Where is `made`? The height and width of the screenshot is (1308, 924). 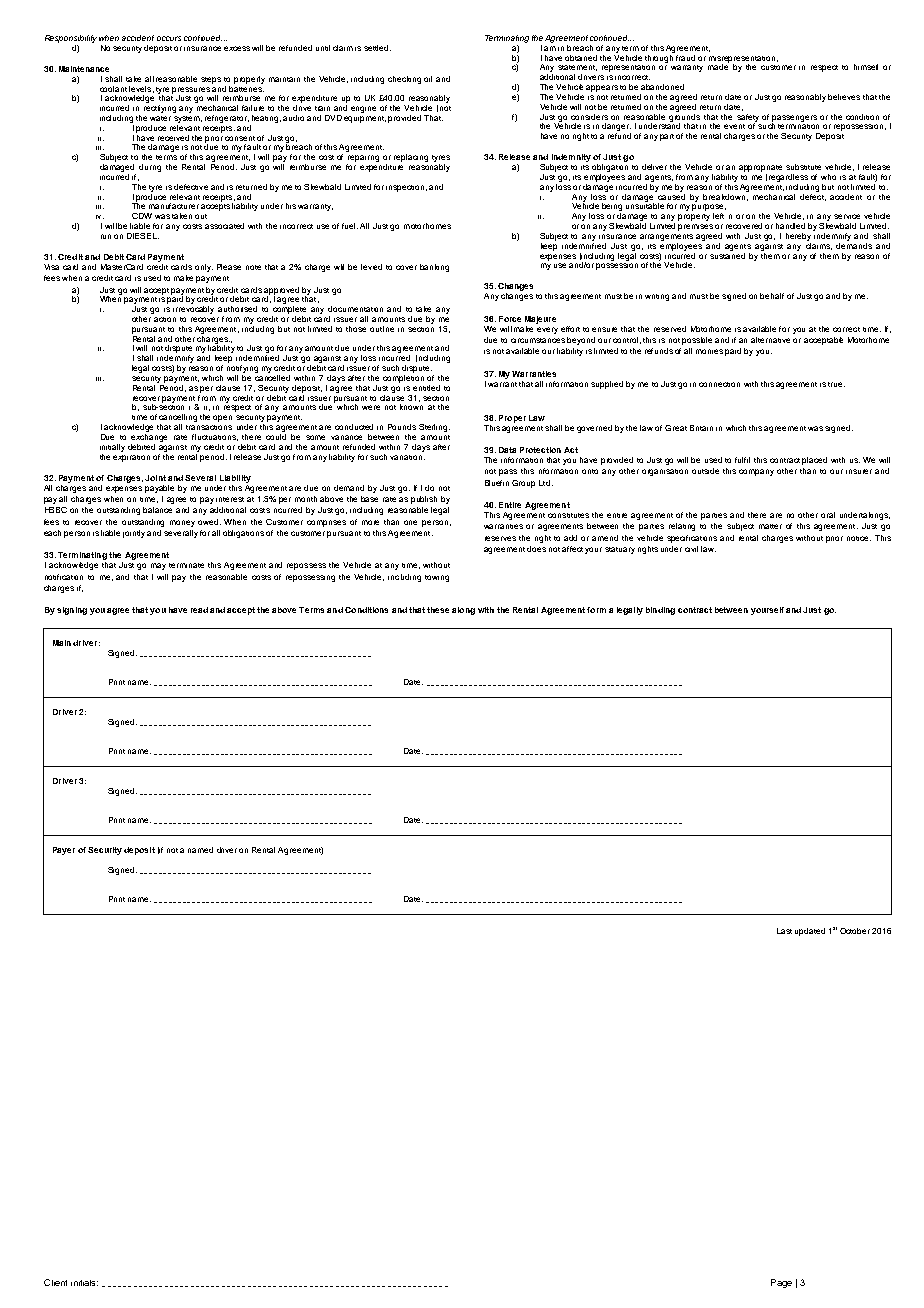
made is located at coordinates (718, 66).
